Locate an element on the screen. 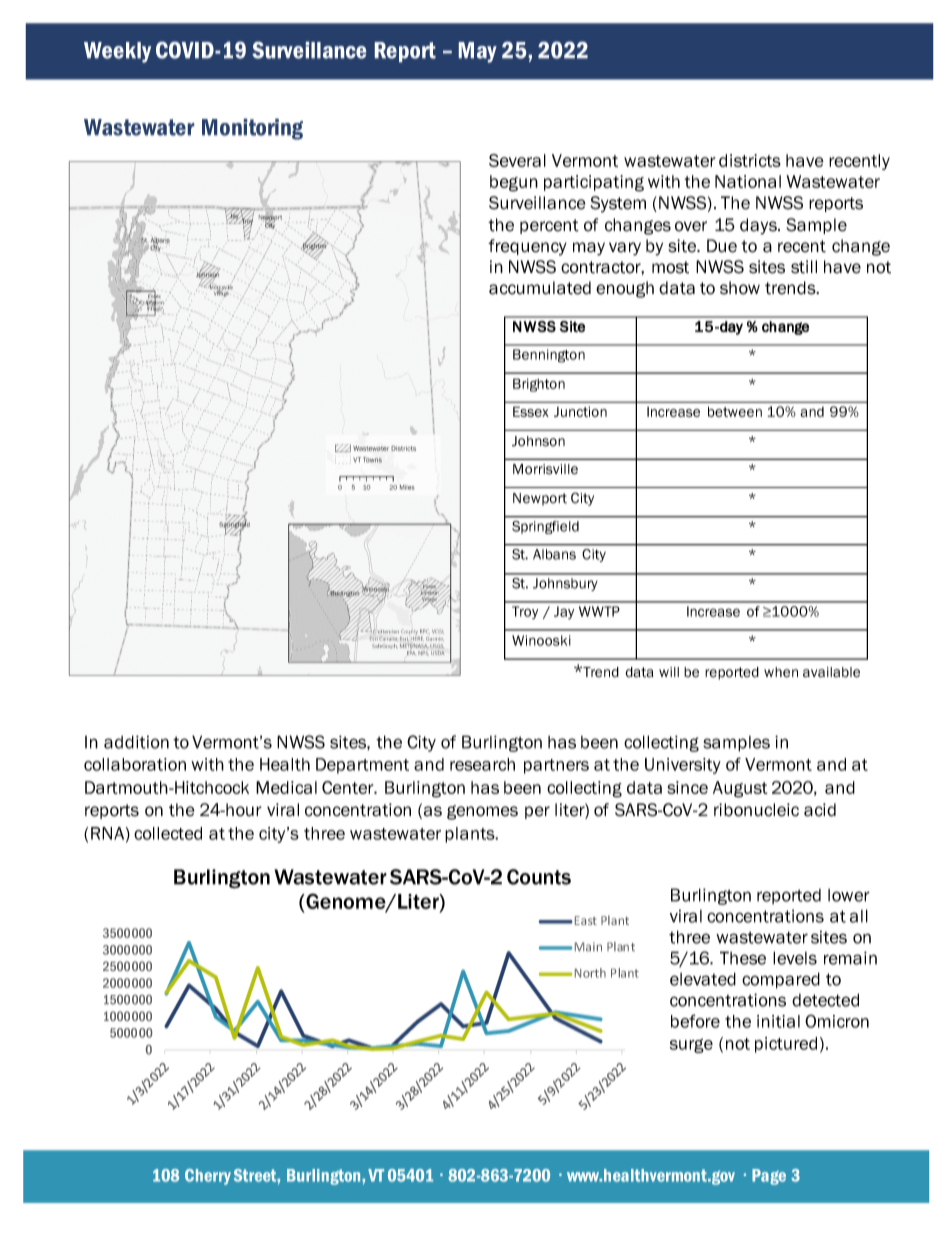 The height and width of the screenshot is (1233, 952). collected is located at coordinates (168, 833).
